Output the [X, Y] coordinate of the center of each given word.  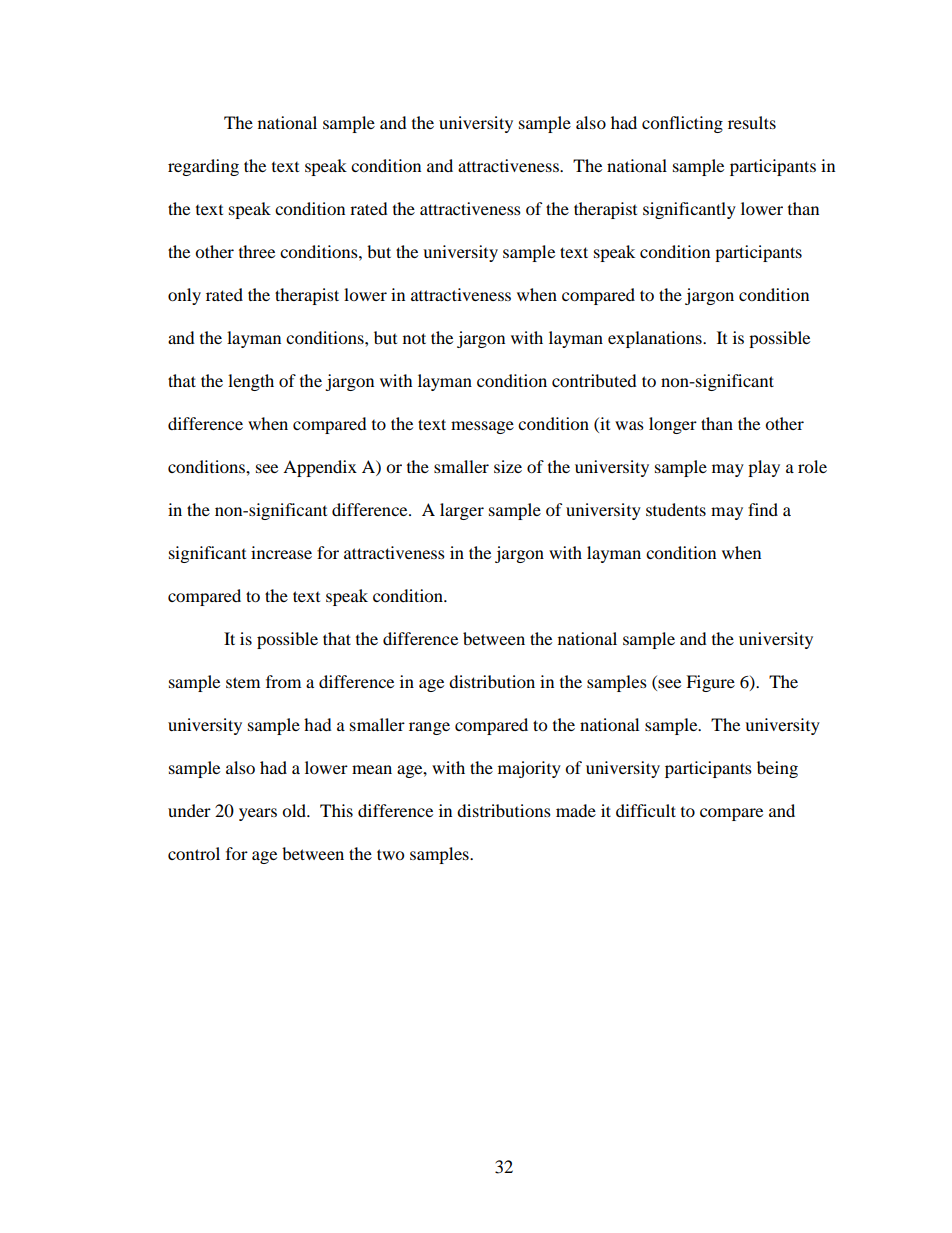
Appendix [320, 468]
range [429, 728]
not [414, 338]
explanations [656, 339]
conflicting [682, 124]
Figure [710, 683]
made [576, 810]
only [184, 296]
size [508, 466]
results [752, 122]
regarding [203, 167]
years [258, 814]
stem [243, 682]
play [764, 468]
